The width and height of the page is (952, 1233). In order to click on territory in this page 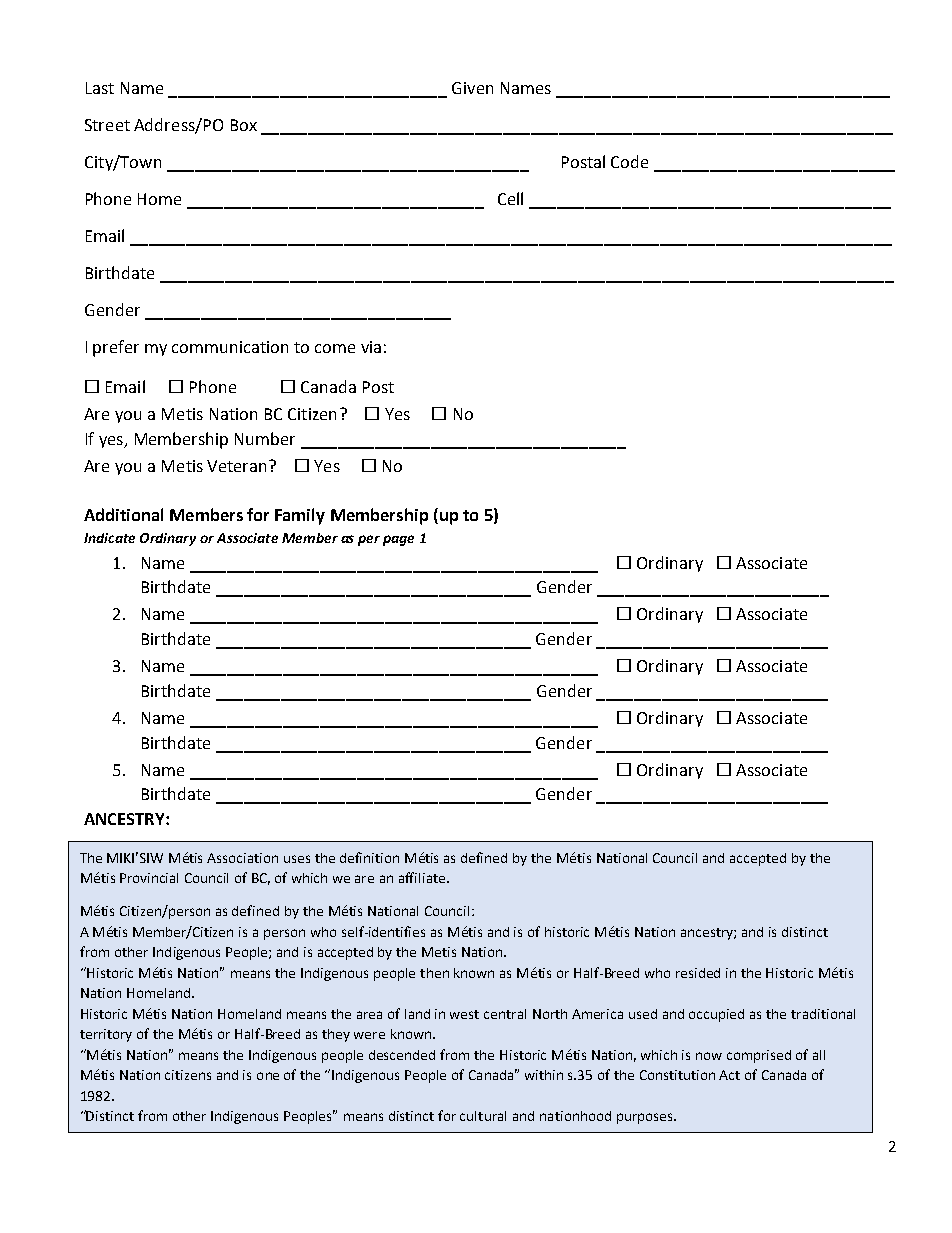, I will do `click(106, 1035)`.
